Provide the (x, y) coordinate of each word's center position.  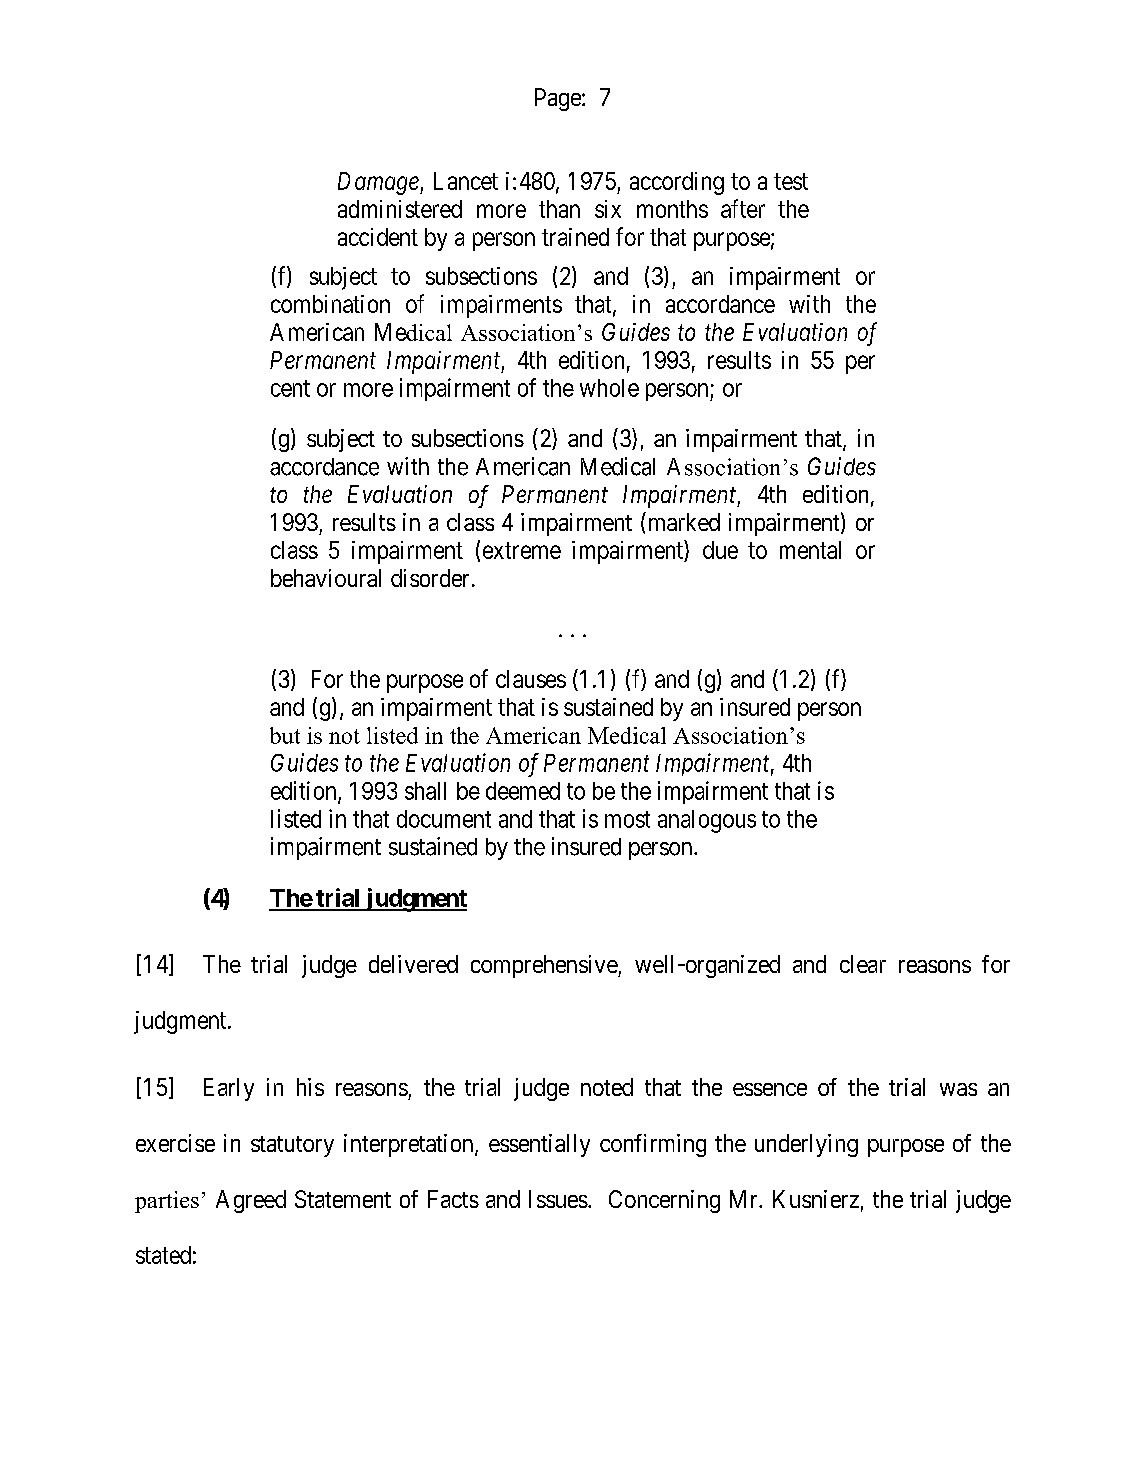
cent (290, 388)
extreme (522, 550)
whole (609, 388)
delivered (413, 964)
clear (863, 964)
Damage (379, 183)
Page (558, 99)
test (791, 181)
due (720, 550)
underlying (806, 1145)
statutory (292, 1146)
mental (810, 550)
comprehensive (545, 966)
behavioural (326, 578)
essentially (539, 1145)
